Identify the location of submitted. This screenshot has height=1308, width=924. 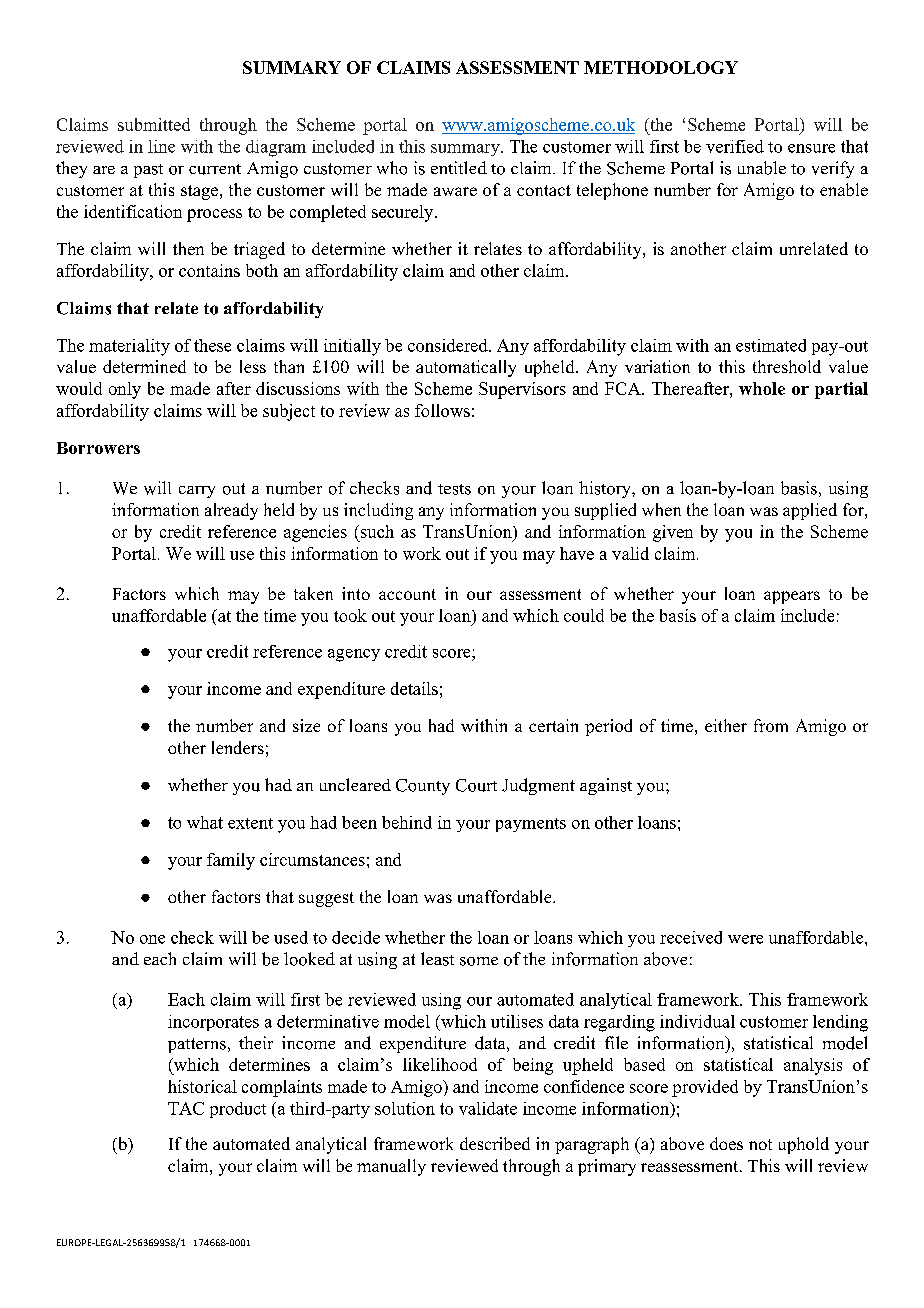
(154, 124).
